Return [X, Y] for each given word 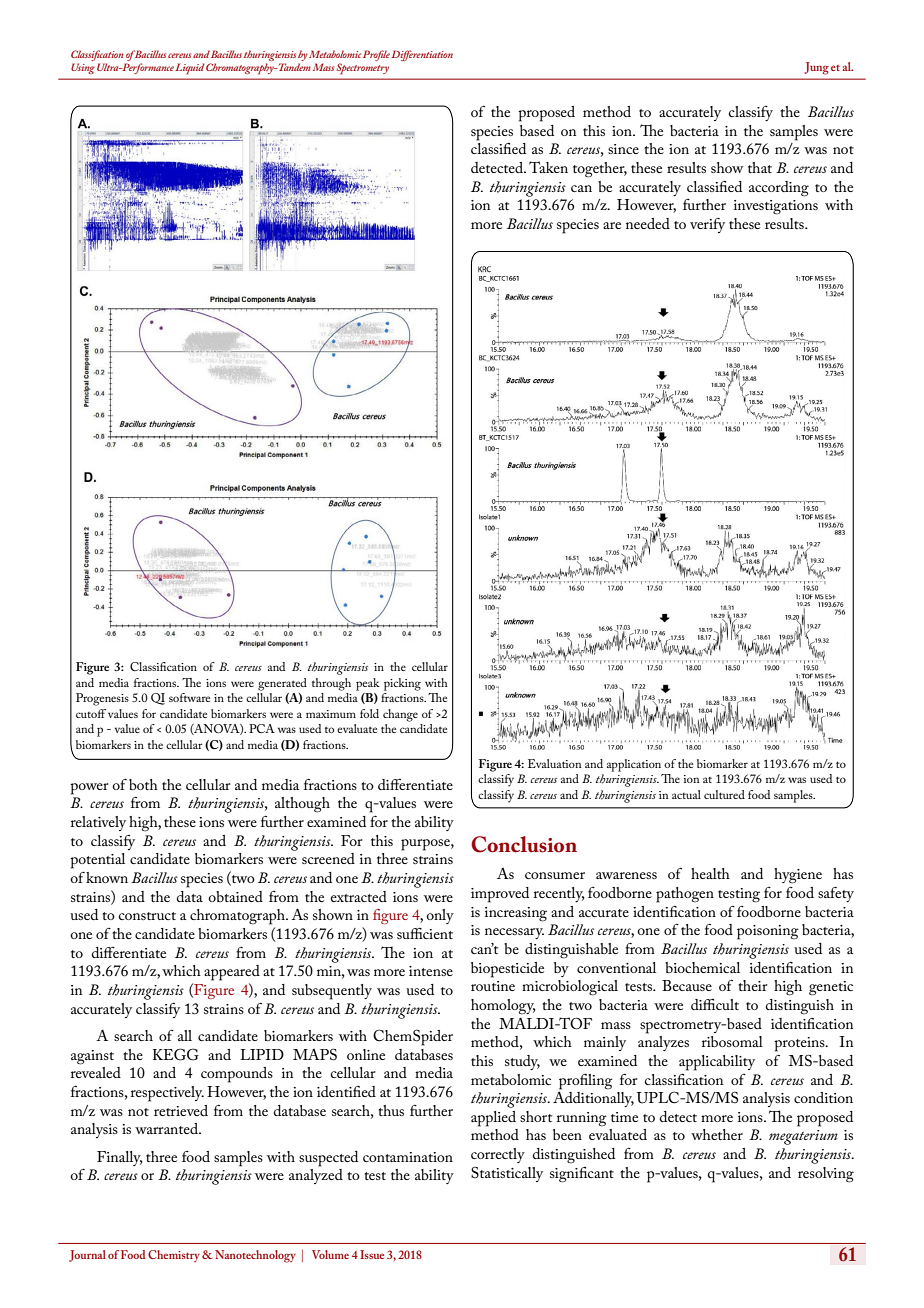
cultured [724, 794]
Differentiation [422, 55]
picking [402, 684]
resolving [826, 1175]
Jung [816, 68]
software [189, 697]
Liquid [190, 69]
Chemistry [174, 1256]
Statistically [507, 1174]
